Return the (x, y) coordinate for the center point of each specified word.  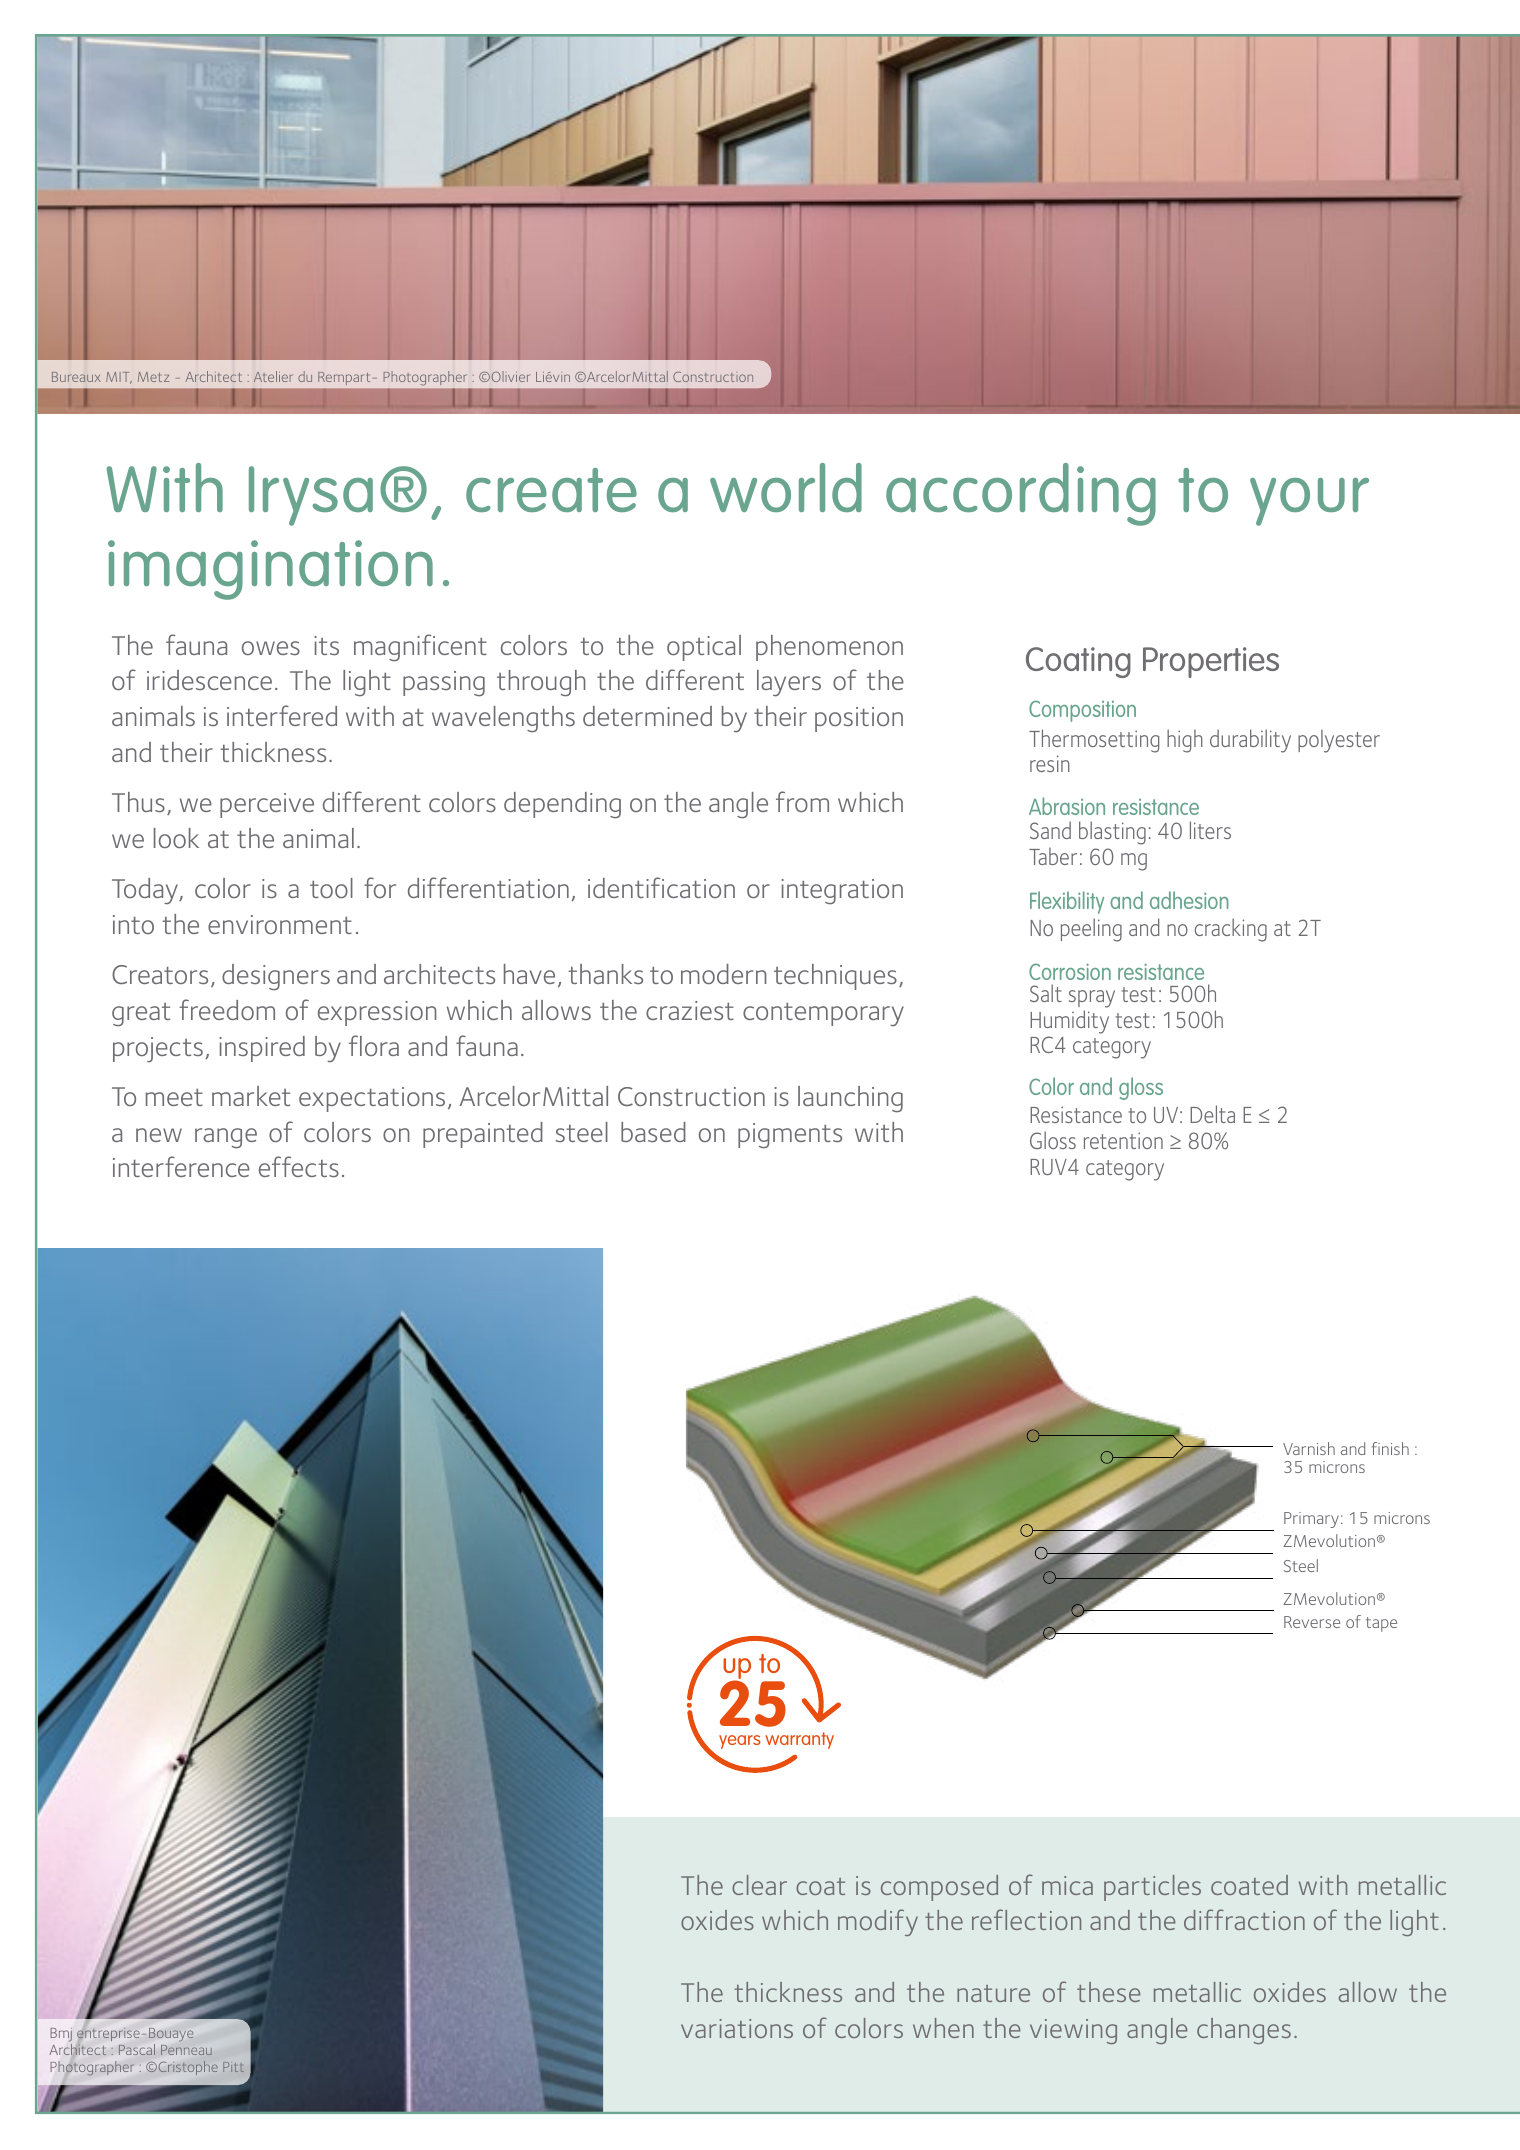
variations (737, 2028)
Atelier (273, 376)
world (786, 487)
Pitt (233, 2067)
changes (1244, 2031)
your (1309, 502)
